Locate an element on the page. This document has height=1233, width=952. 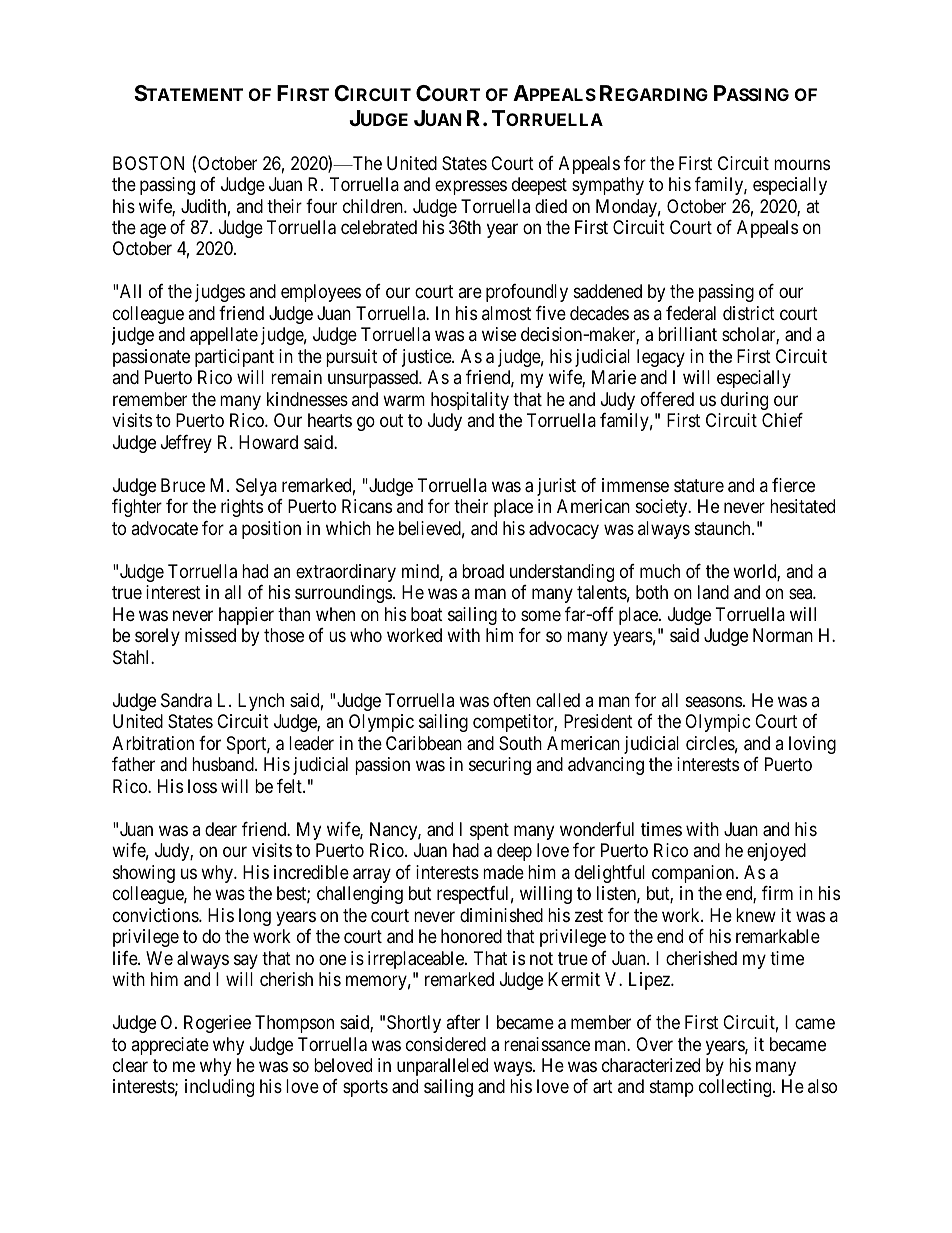
missed is located at coordinates (210, 635).
